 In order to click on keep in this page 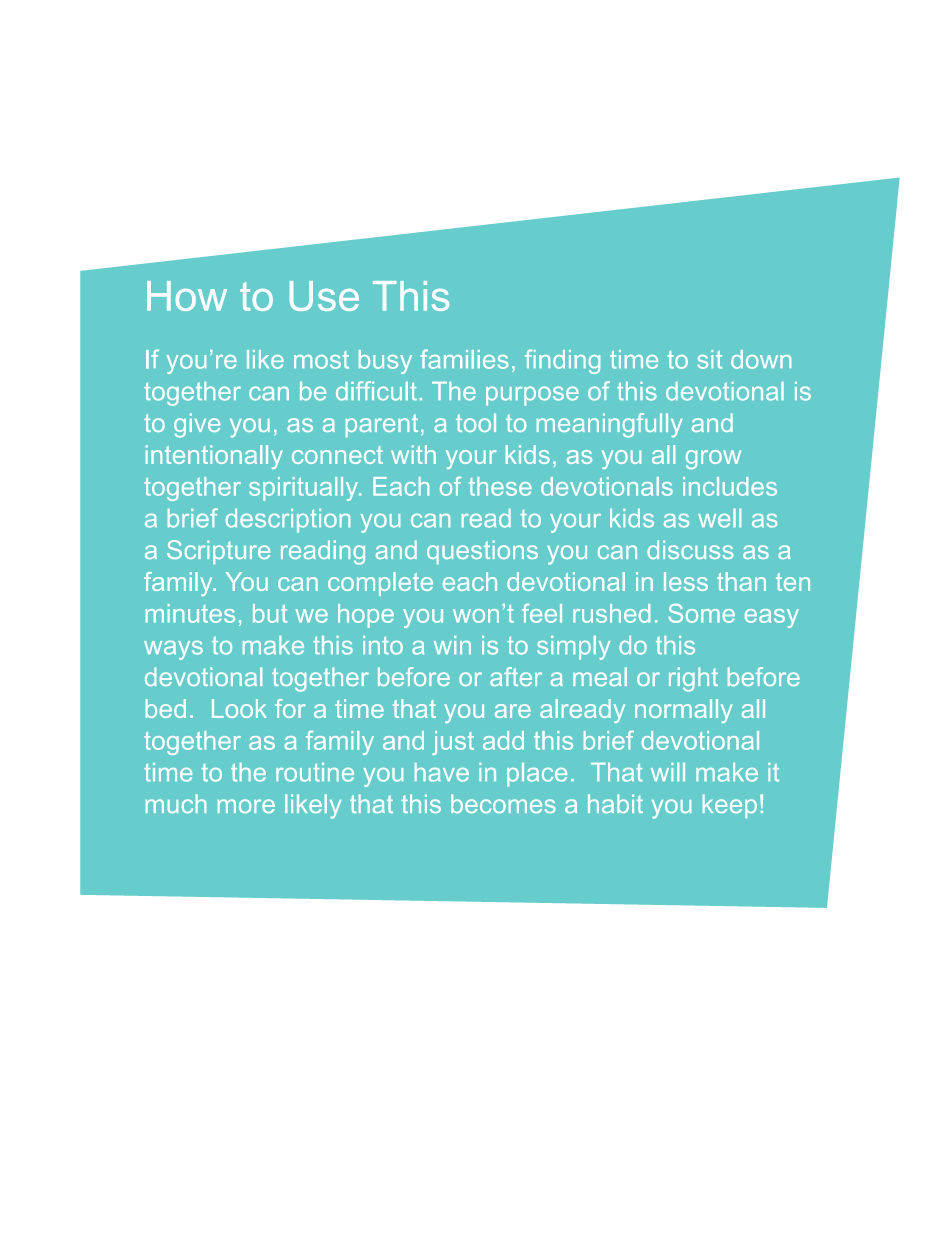, I will do `click(730, 806)`.
